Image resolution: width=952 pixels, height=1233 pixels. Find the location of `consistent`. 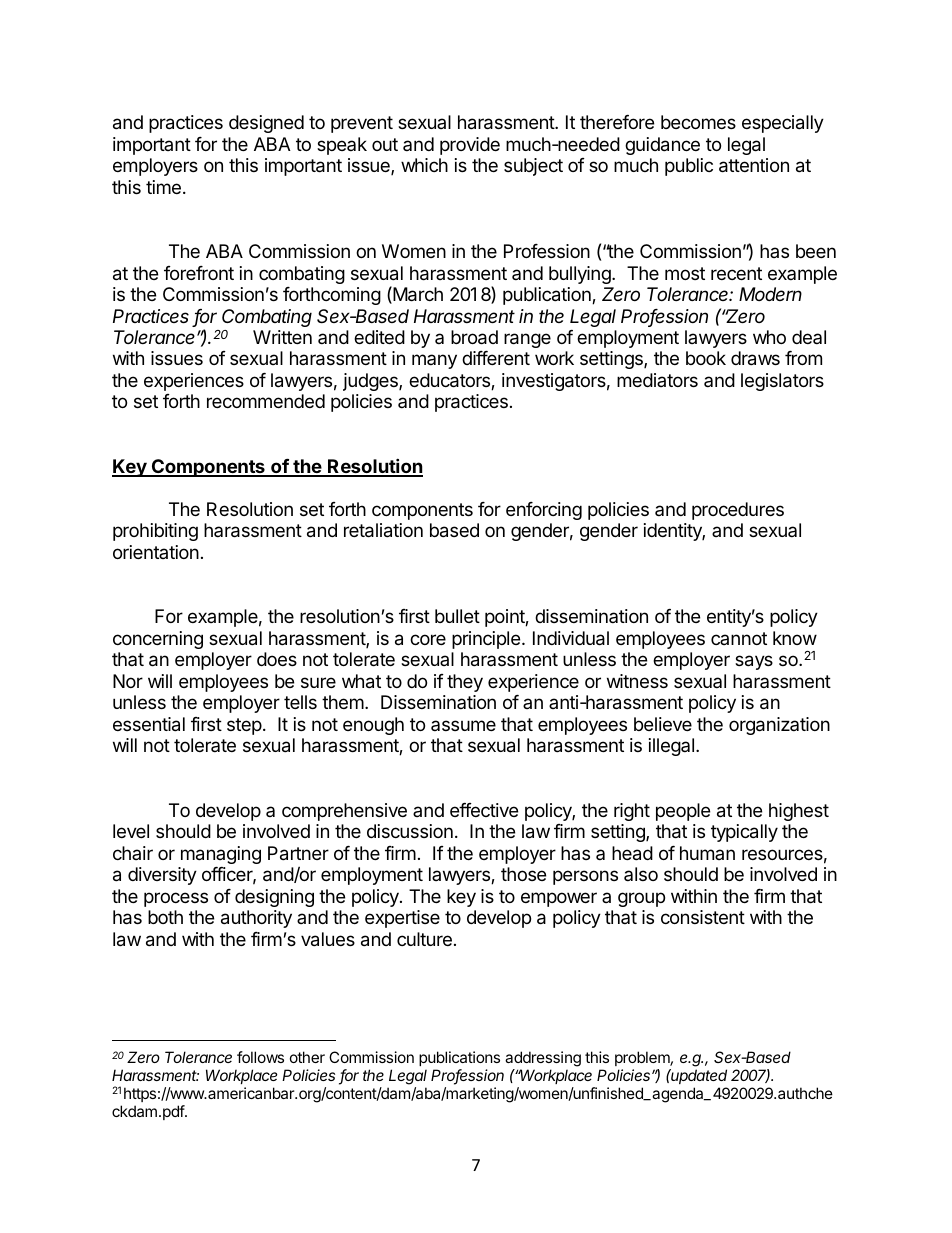

consistent is located at coordinates (703, 917).
